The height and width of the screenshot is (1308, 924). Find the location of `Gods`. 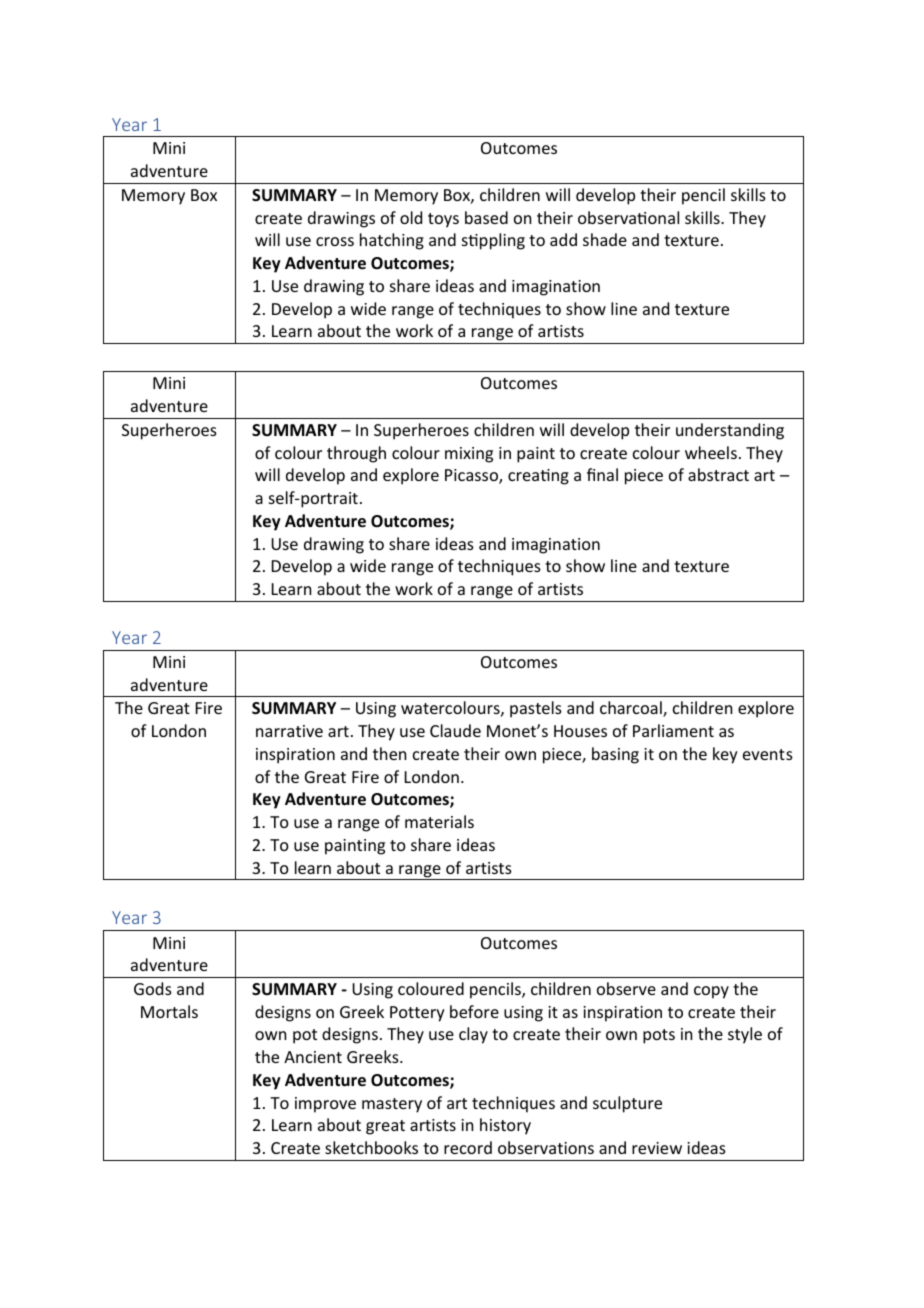

Gods is located at coordinates (153, 988).
